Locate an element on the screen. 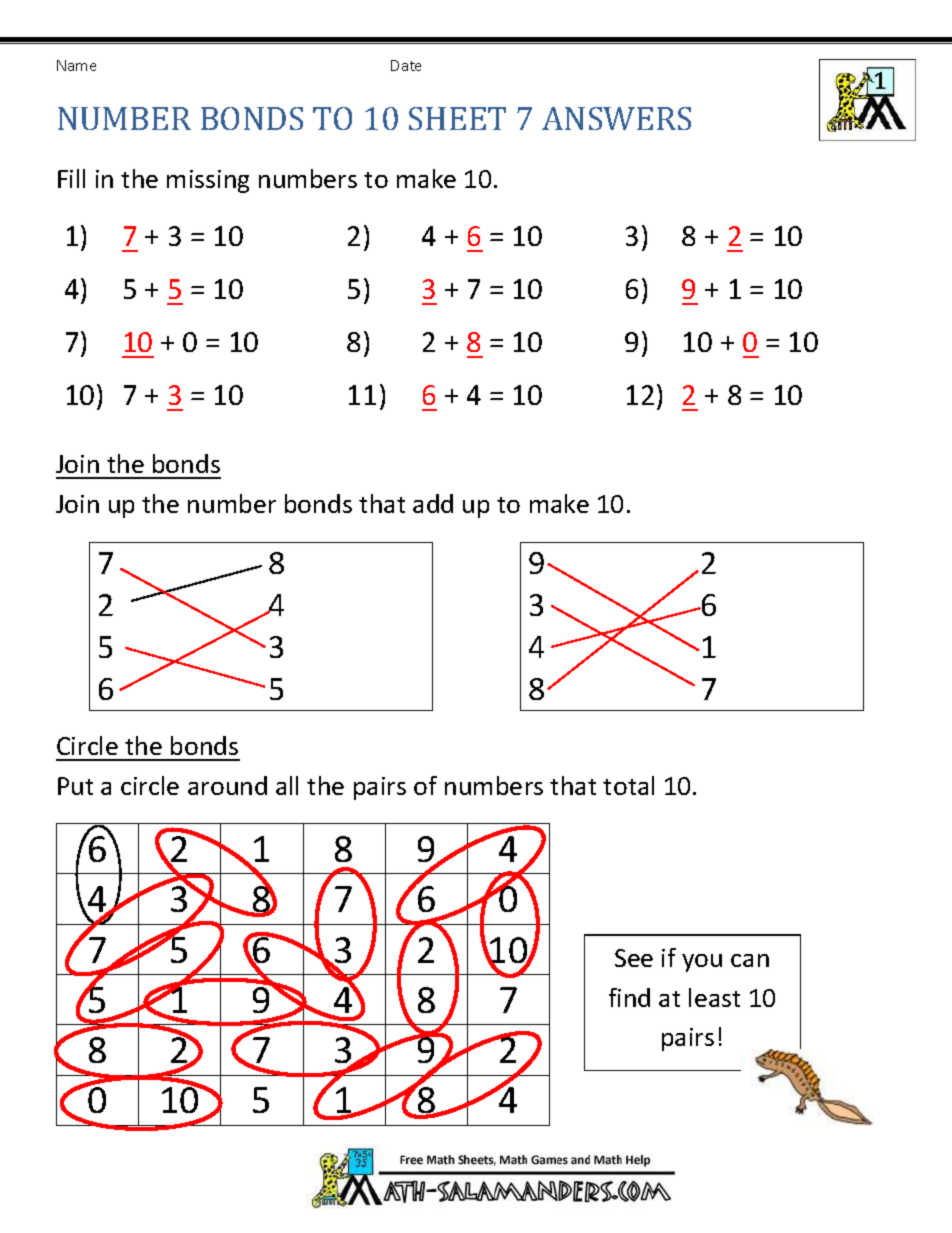  total is located at coordinates (628, 785).
